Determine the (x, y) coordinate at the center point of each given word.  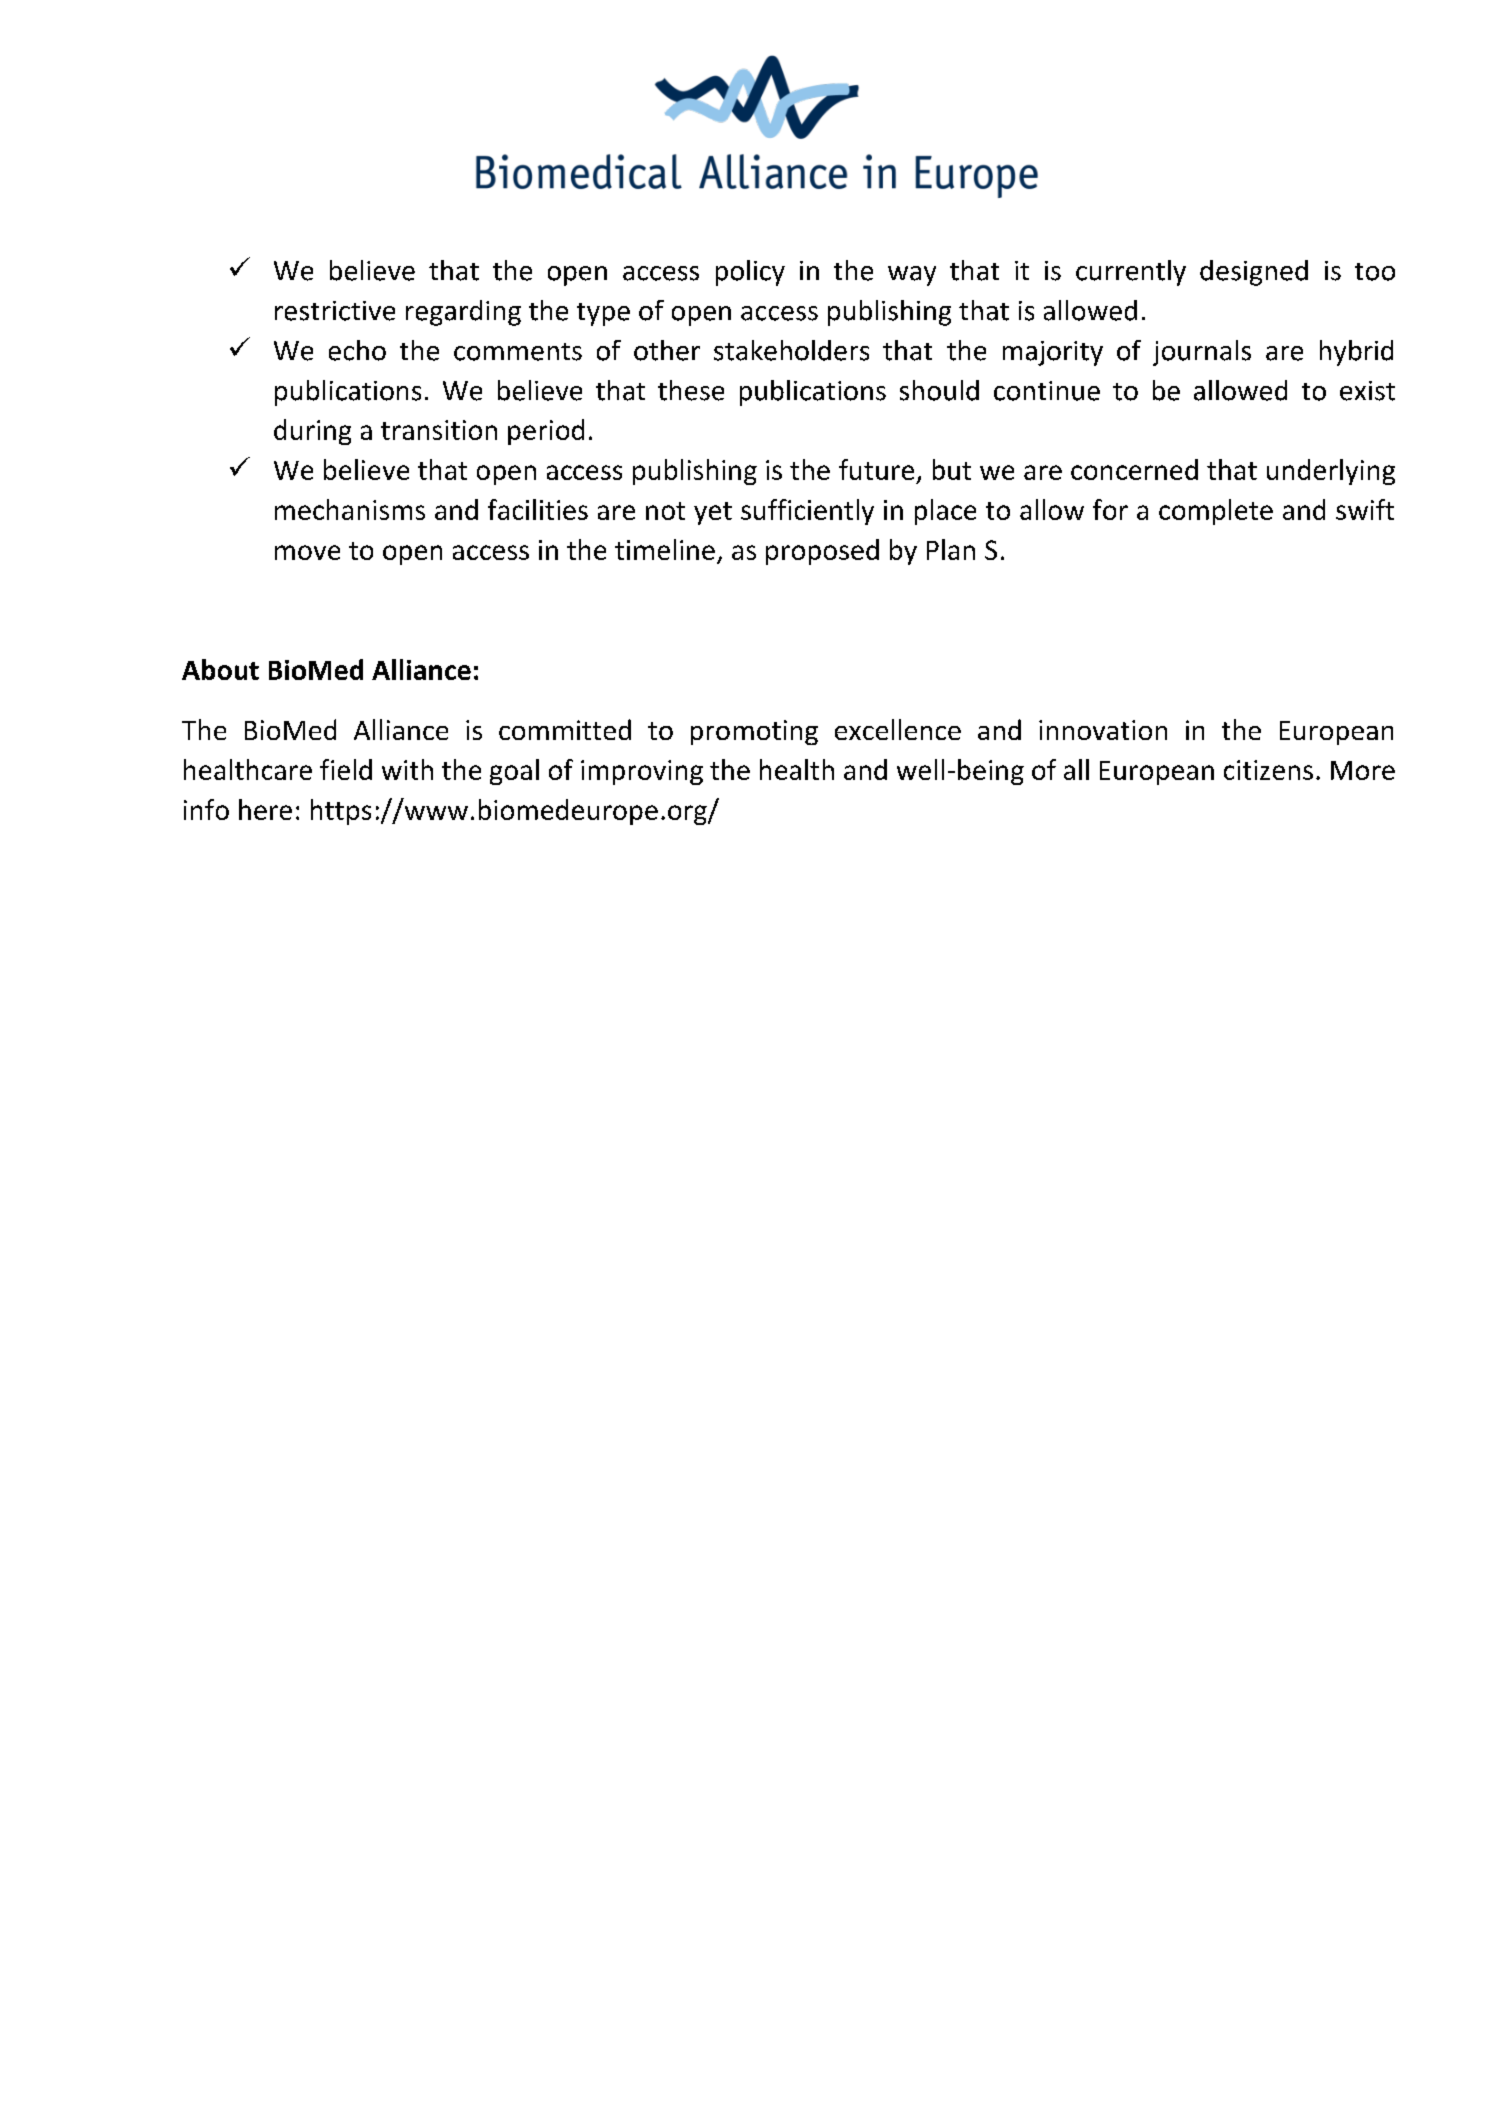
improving (642, 772)
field (346, 769)
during (312, 432)
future (876, 469)
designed (1254, 273)
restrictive (335, 311)
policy (750, 273)
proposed (822, 552)
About (220, 669)
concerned (1134, 469)
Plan (951, 549)
